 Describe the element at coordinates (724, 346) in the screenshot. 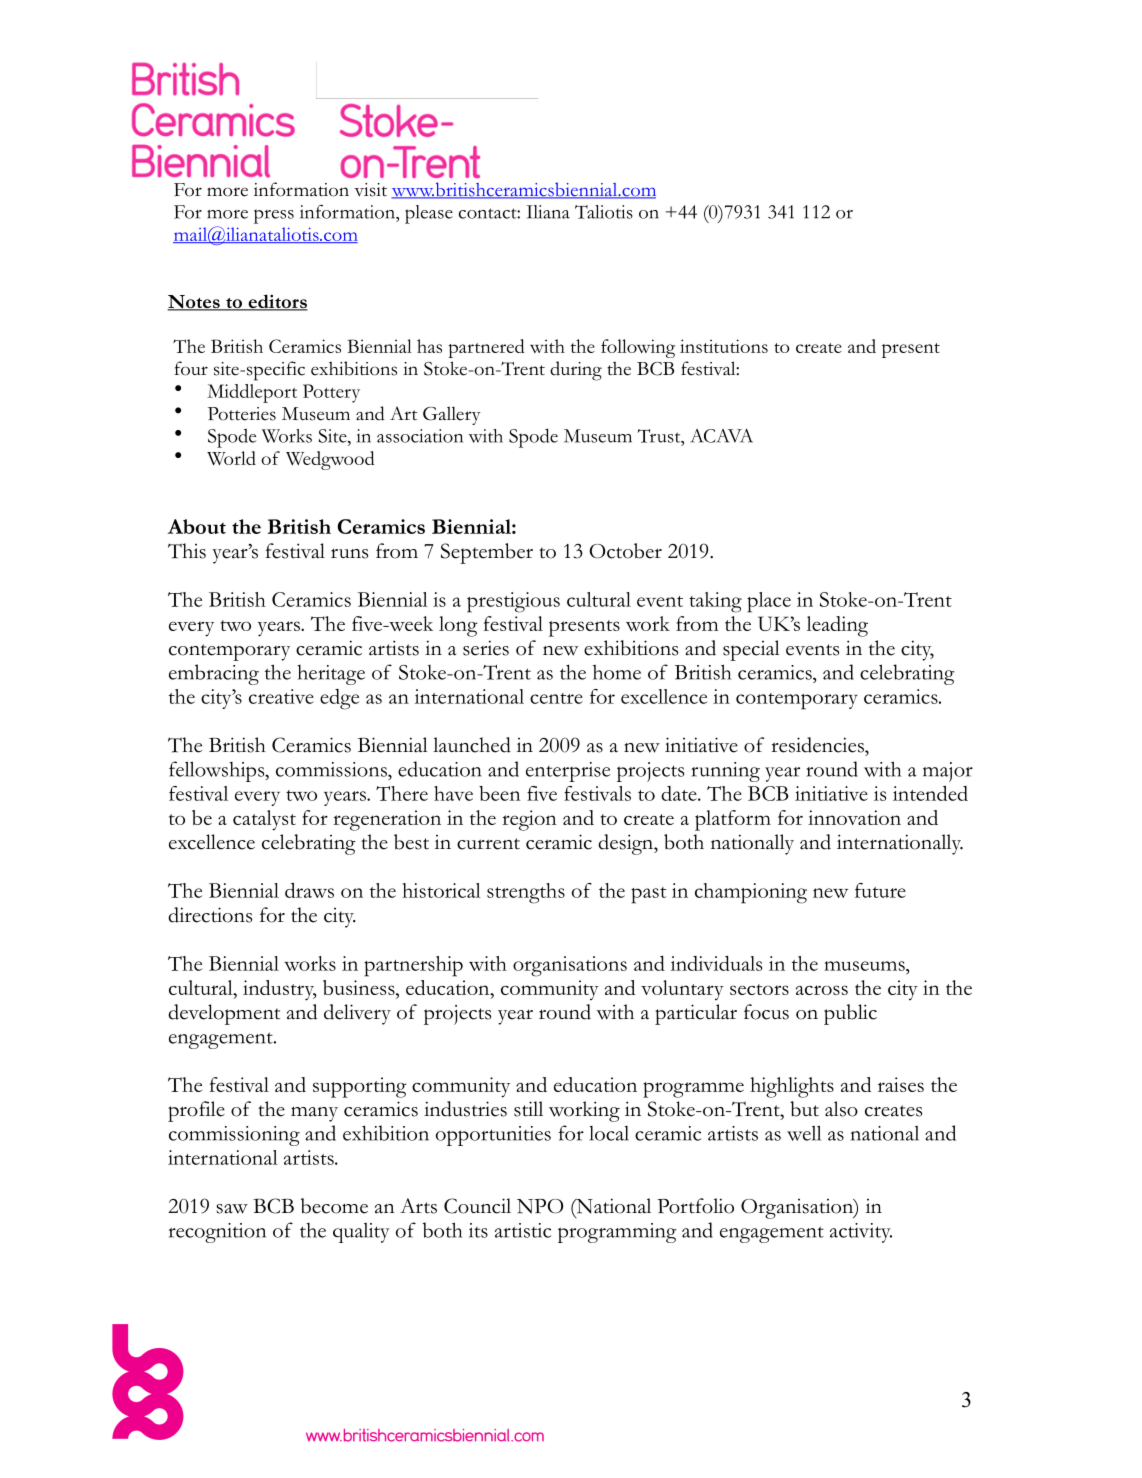

I see `institutions` at that location.
